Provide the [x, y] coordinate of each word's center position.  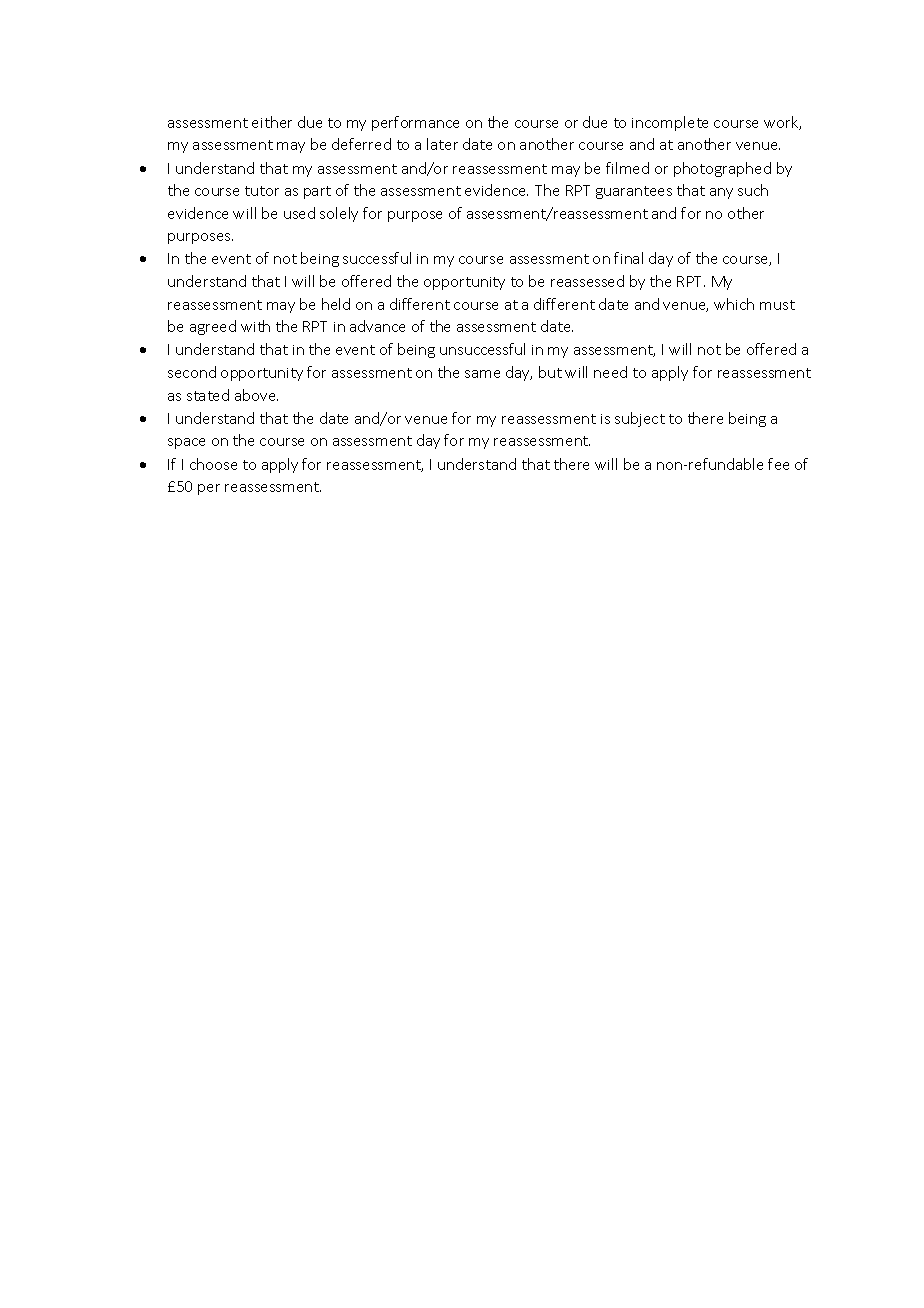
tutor [262, 191]
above [256, 395]
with [255, 326]
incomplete [670, 123]
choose [213, 464]
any [721, 193]
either [272, 122]
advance [377, 326]
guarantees [634, 192]
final [628, 258]
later [442, 144]
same [482, 374]
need [610, 372]
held [336, 304]
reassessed [587, 281]
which [734, 304]
